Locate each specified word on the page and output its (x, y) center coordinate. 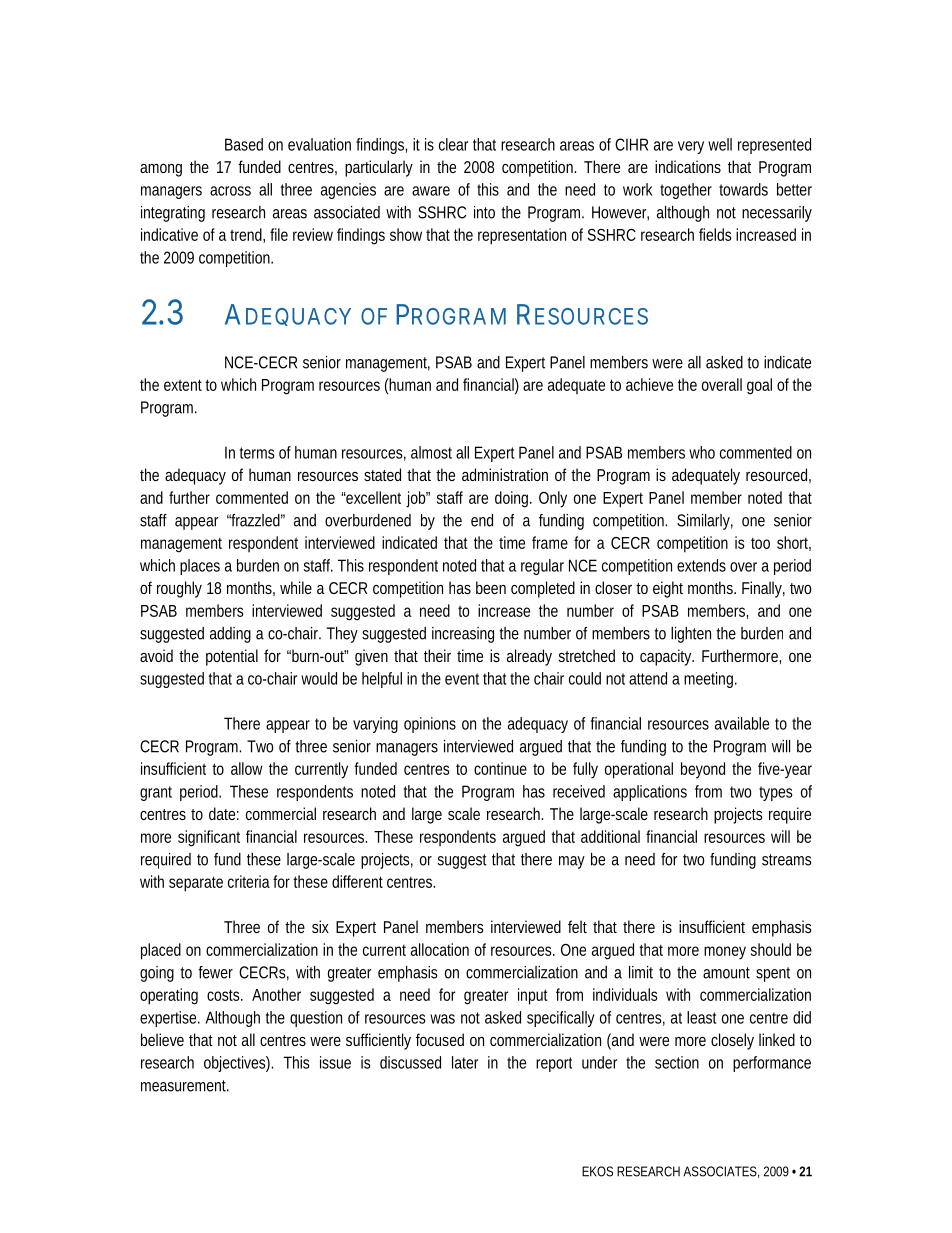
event (462, 679)
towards (743, 189)
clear (453, 144)
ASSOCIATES (720, 1171)
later (465, 1062)
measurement (185, 1086)
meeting (708, 680)
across (230, 191)
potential (232, 657)
